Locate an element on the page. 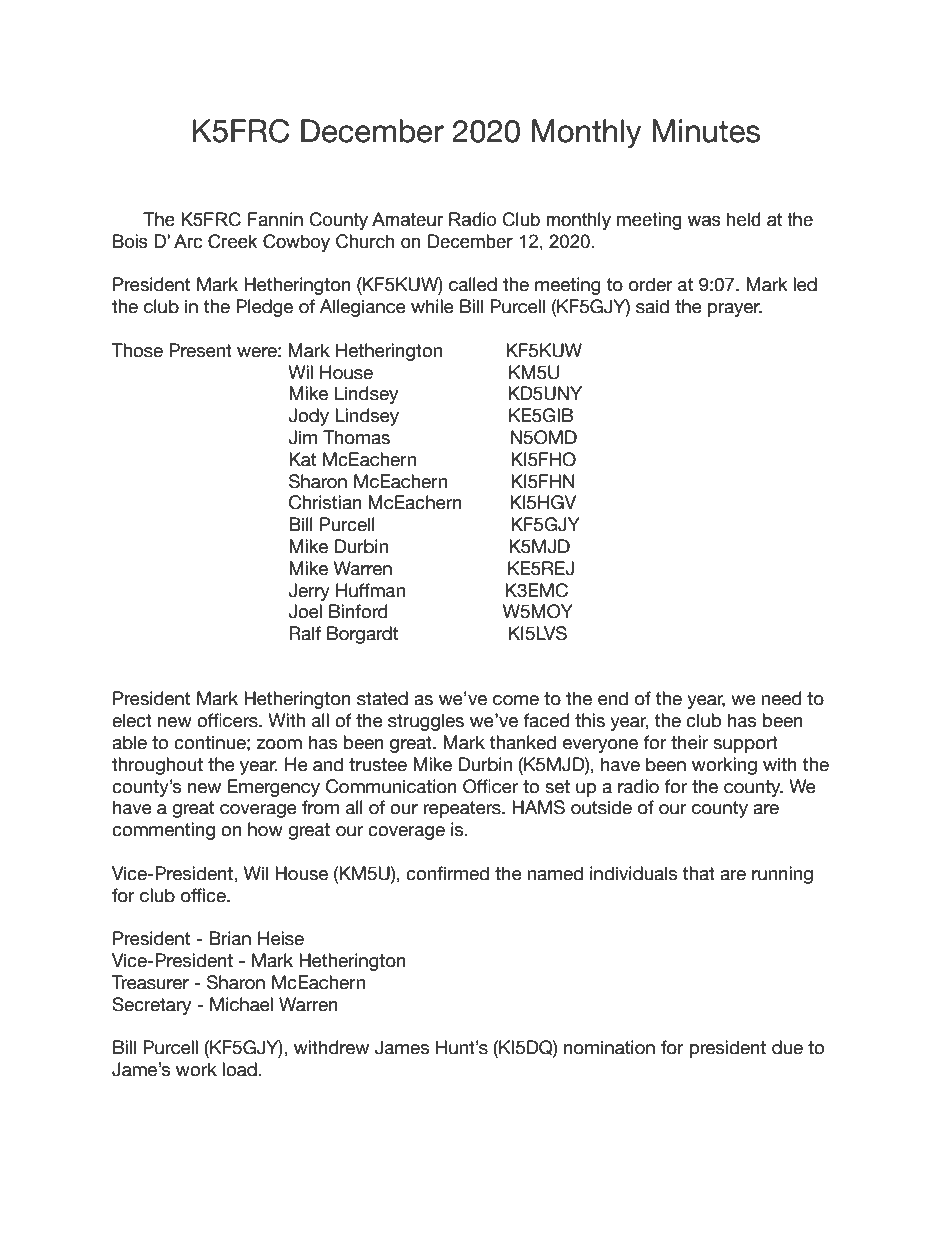 The width and height of the image is (952, 1233). Thomas is located at coordinates (356, 437).
